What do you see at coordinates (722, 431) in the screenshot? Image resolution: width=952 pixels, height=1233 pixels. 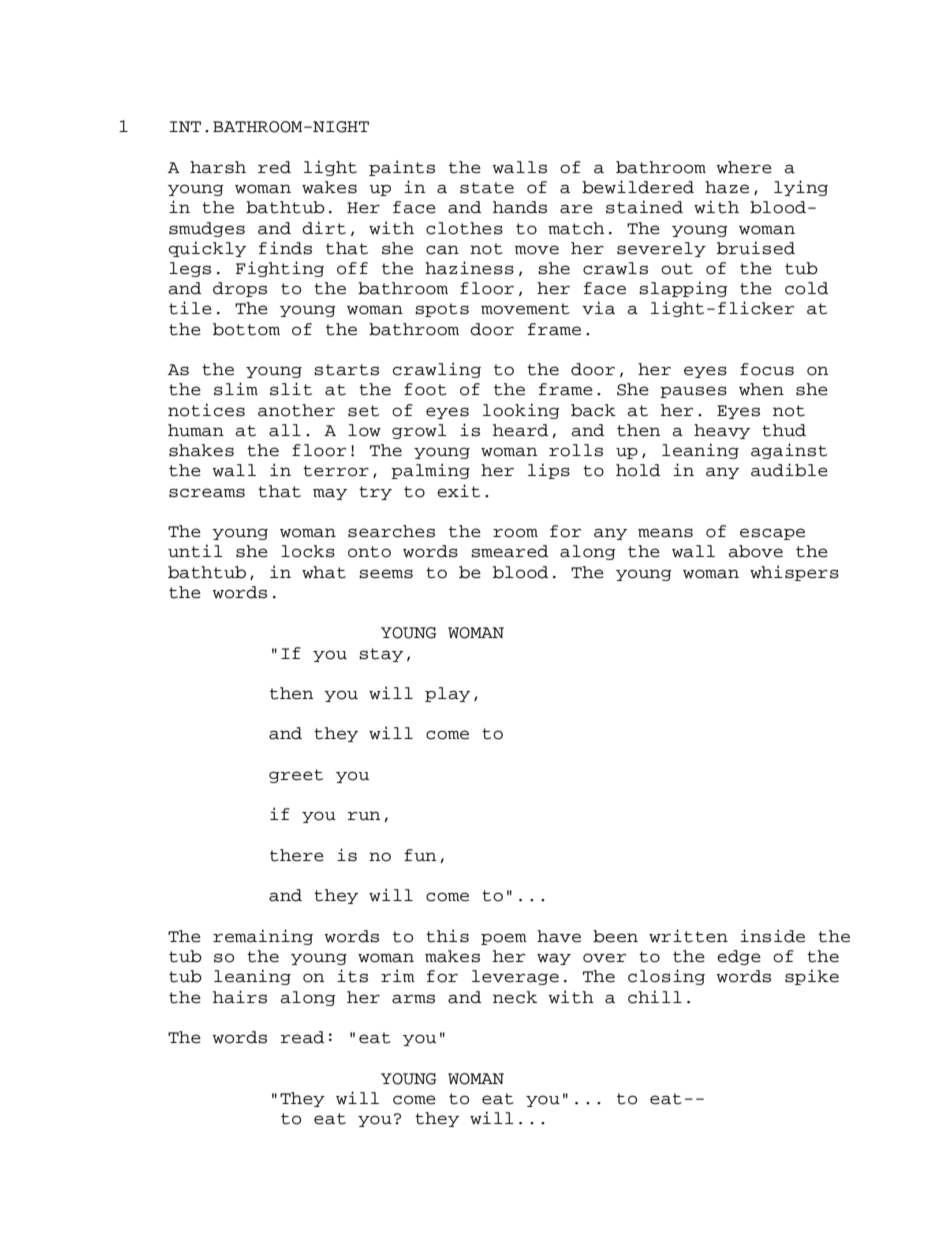 I see `heavy` at bounding box center [722, 431].
